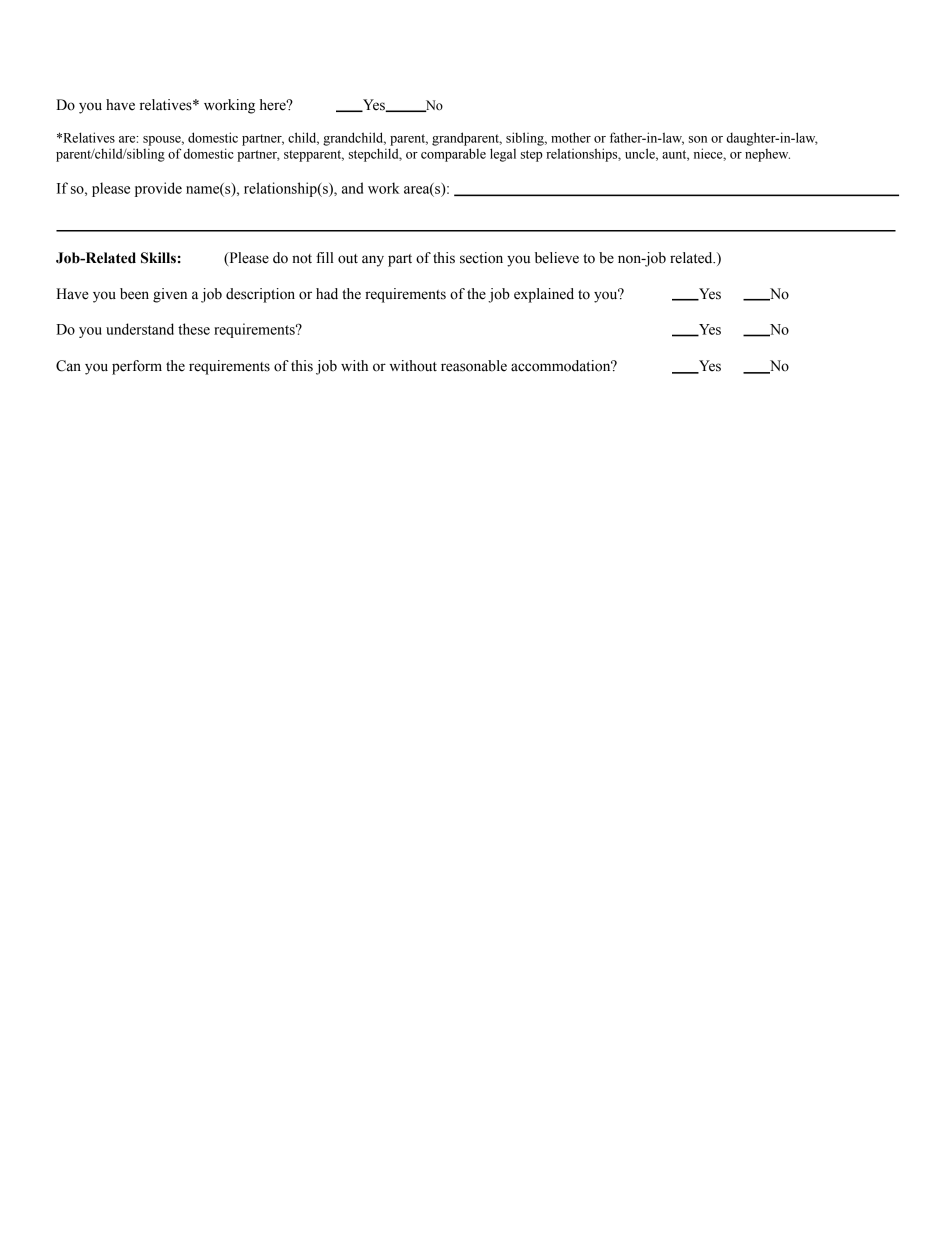 This screenshot has height=1233, width=952. Describe the element at coordinates (137, 367) in the screenshot. I see `perform` at that location.
